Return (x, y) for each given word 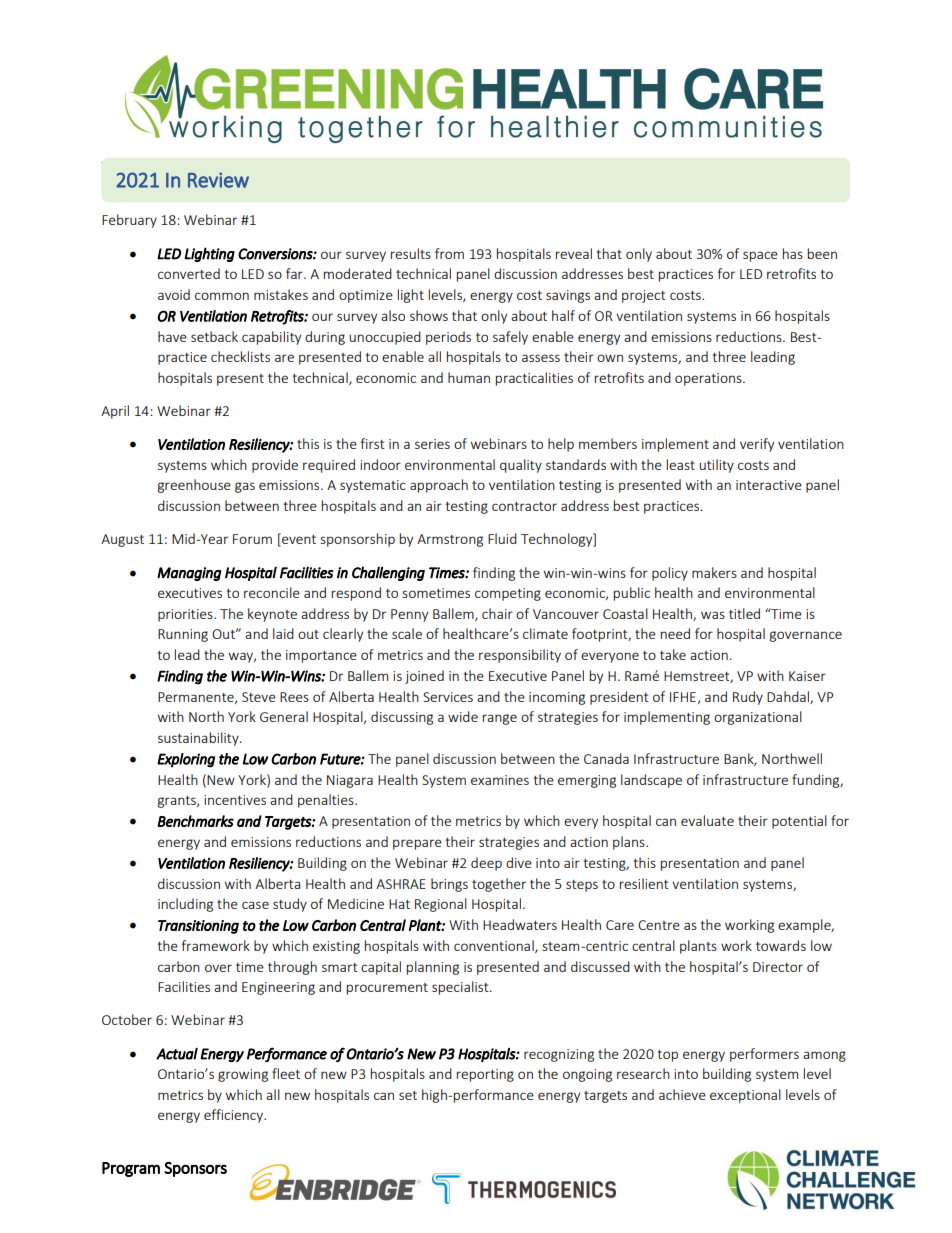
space (760, 256)
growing (243, 1075)
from (449, 253)
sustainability (199, 739)
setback (214, 336)
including (185, 905)
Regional (441, 905)
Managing (189, 574)
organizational (758, 718)
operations (709, 379)
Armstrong (450, 540)
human (469, 377)
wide (463, 716)
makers (714, 572)
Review (218, 180)
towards (781, 945)
